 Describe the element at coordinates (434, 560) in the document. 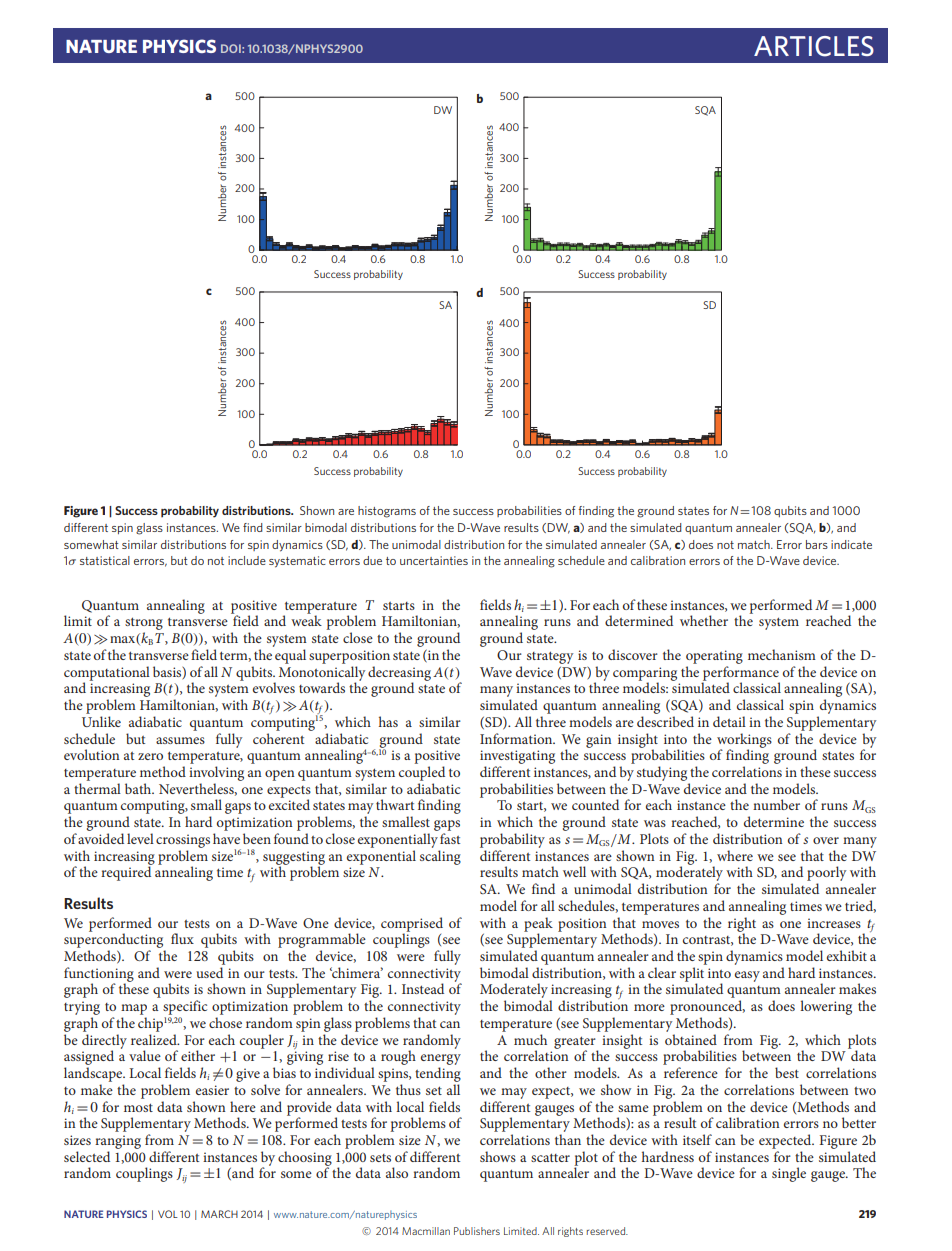

I see `uncertainties` at that location.
